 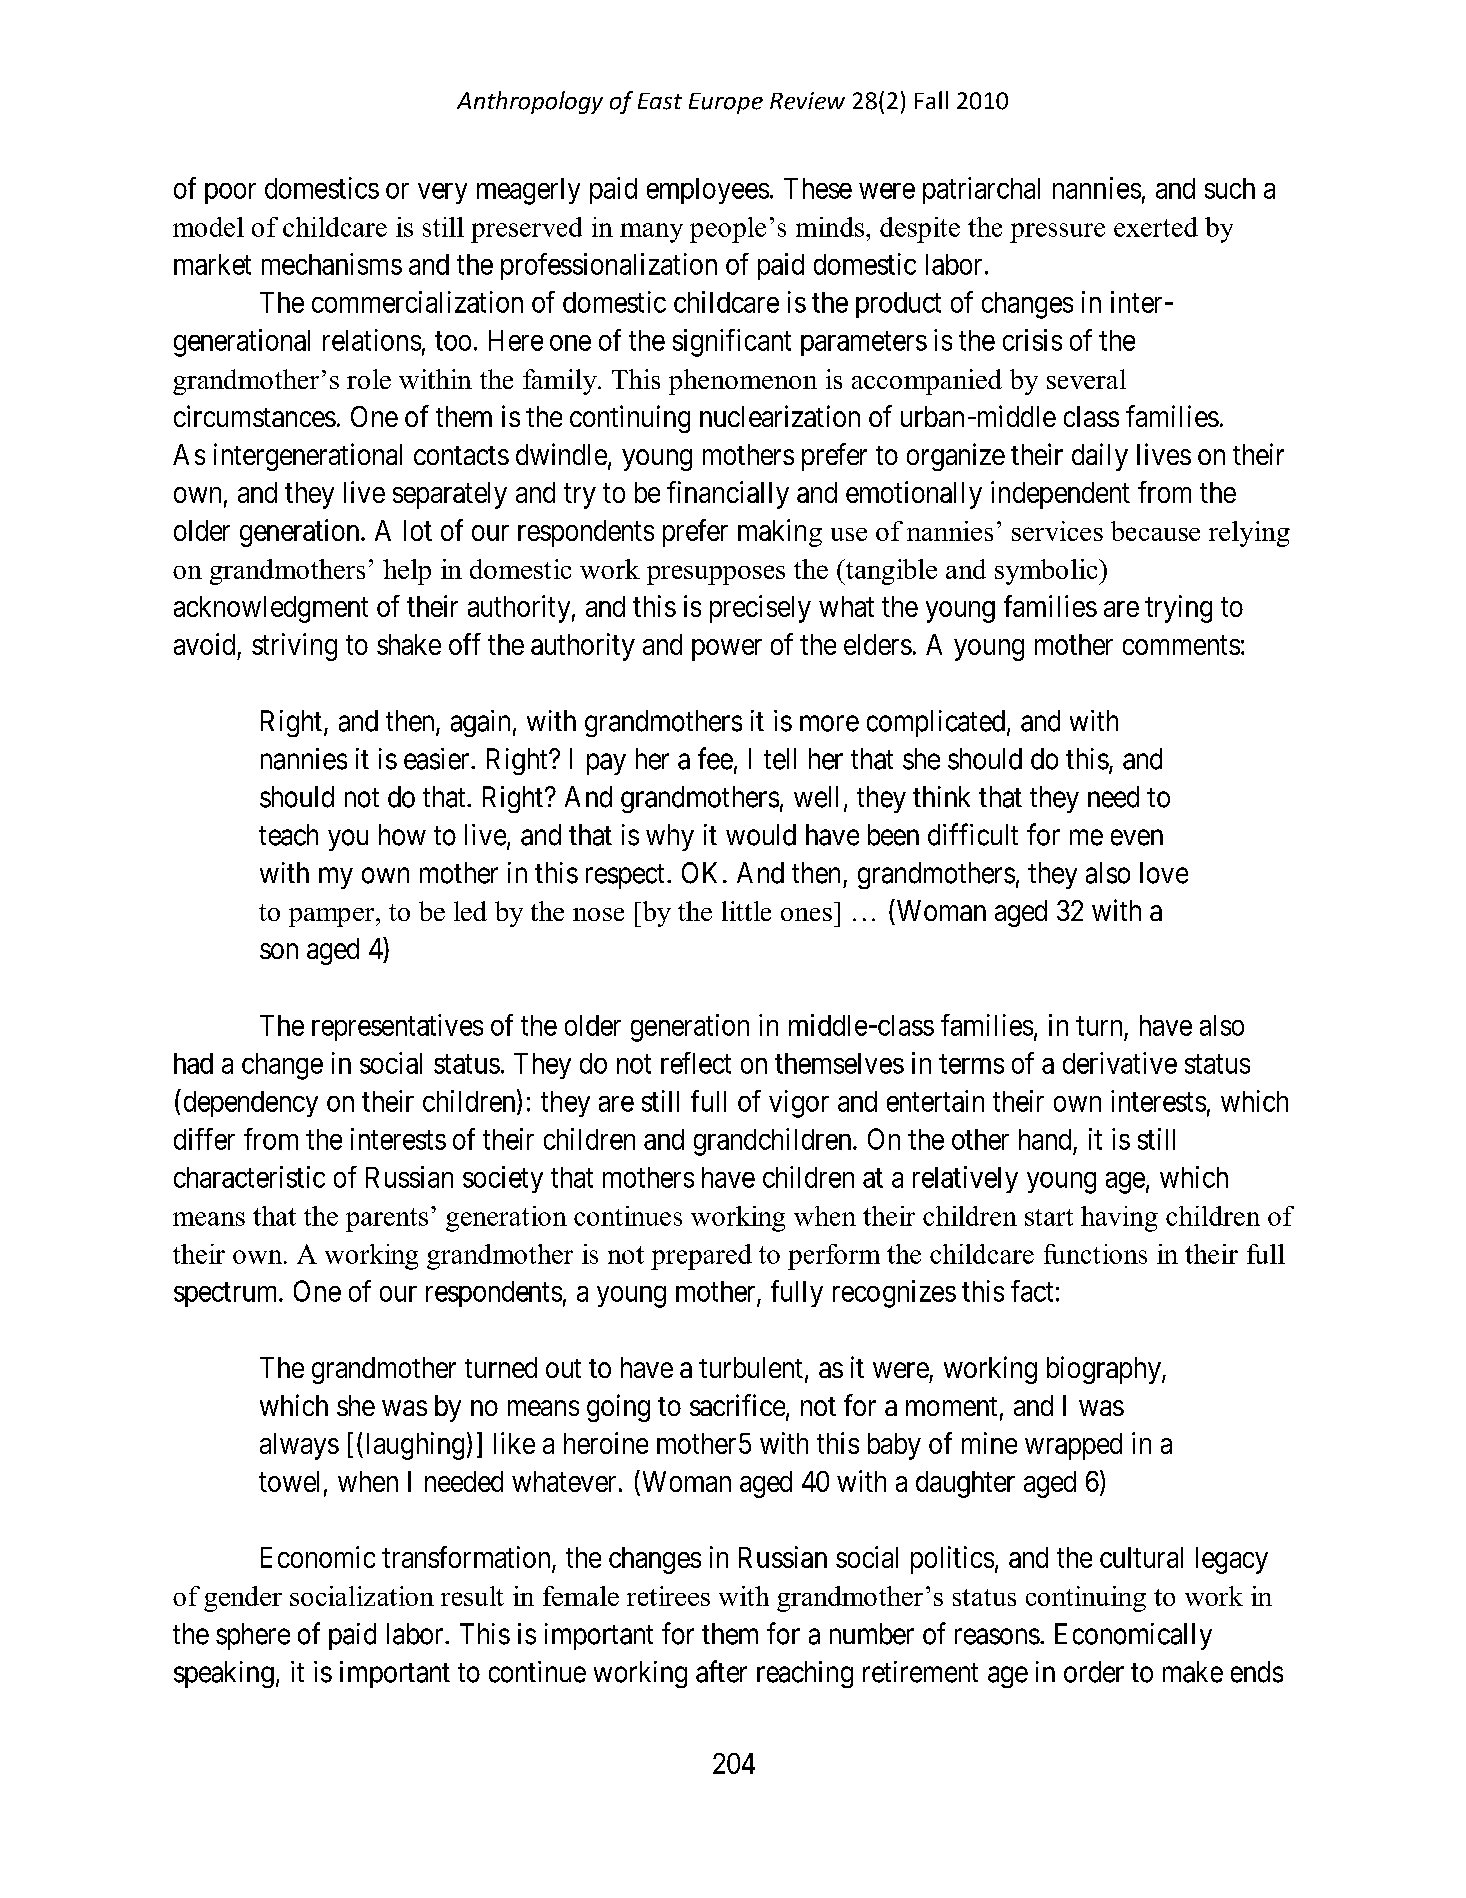 What do you see at coordinates (1045, 1139) in the screenshot?
I see `hand` at bounding box center [1045, 1139].
